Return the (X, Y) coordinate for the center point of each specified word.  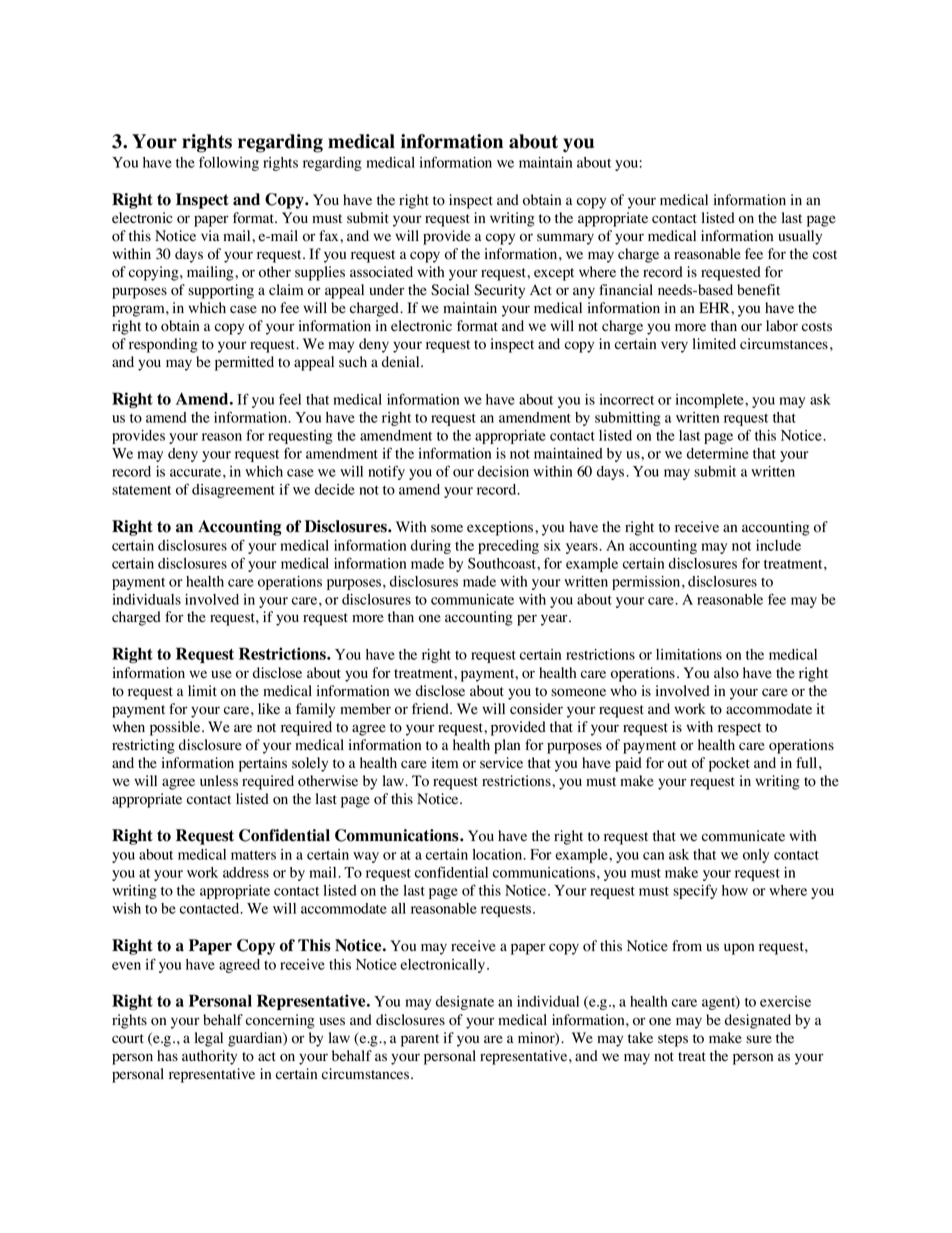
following (229, 163)
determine (718, 453)
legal (209, 1039)
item (445, 762)
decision (503, 471)
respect (739, 729)
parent (420, 1040)
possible (176, 728)
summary (565, 239)
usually (800, 237)
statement (141, 490)
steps (673, 1040)
